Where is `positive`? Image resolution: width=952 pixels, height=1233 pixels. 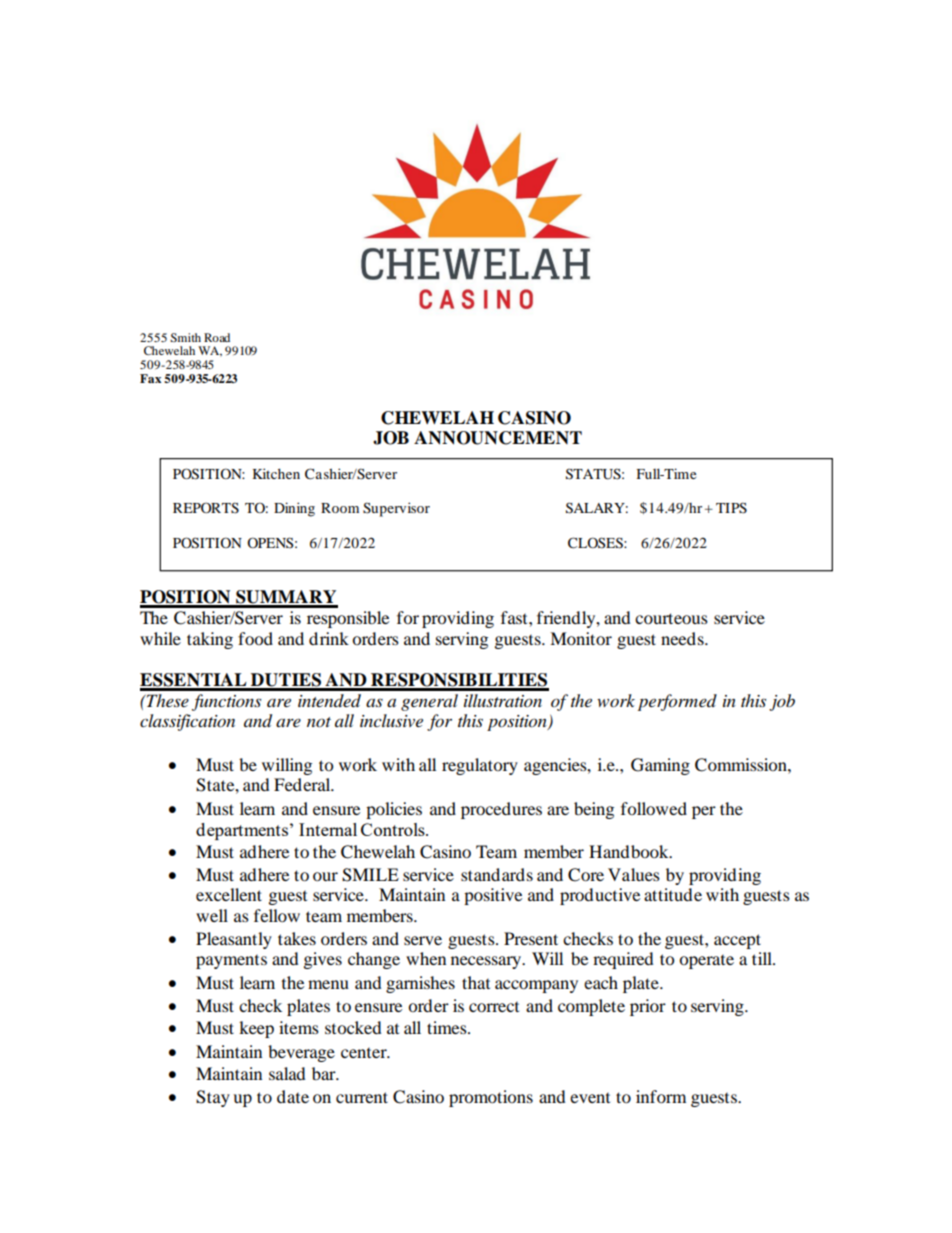
positive is located at coordinates (493, 896).
